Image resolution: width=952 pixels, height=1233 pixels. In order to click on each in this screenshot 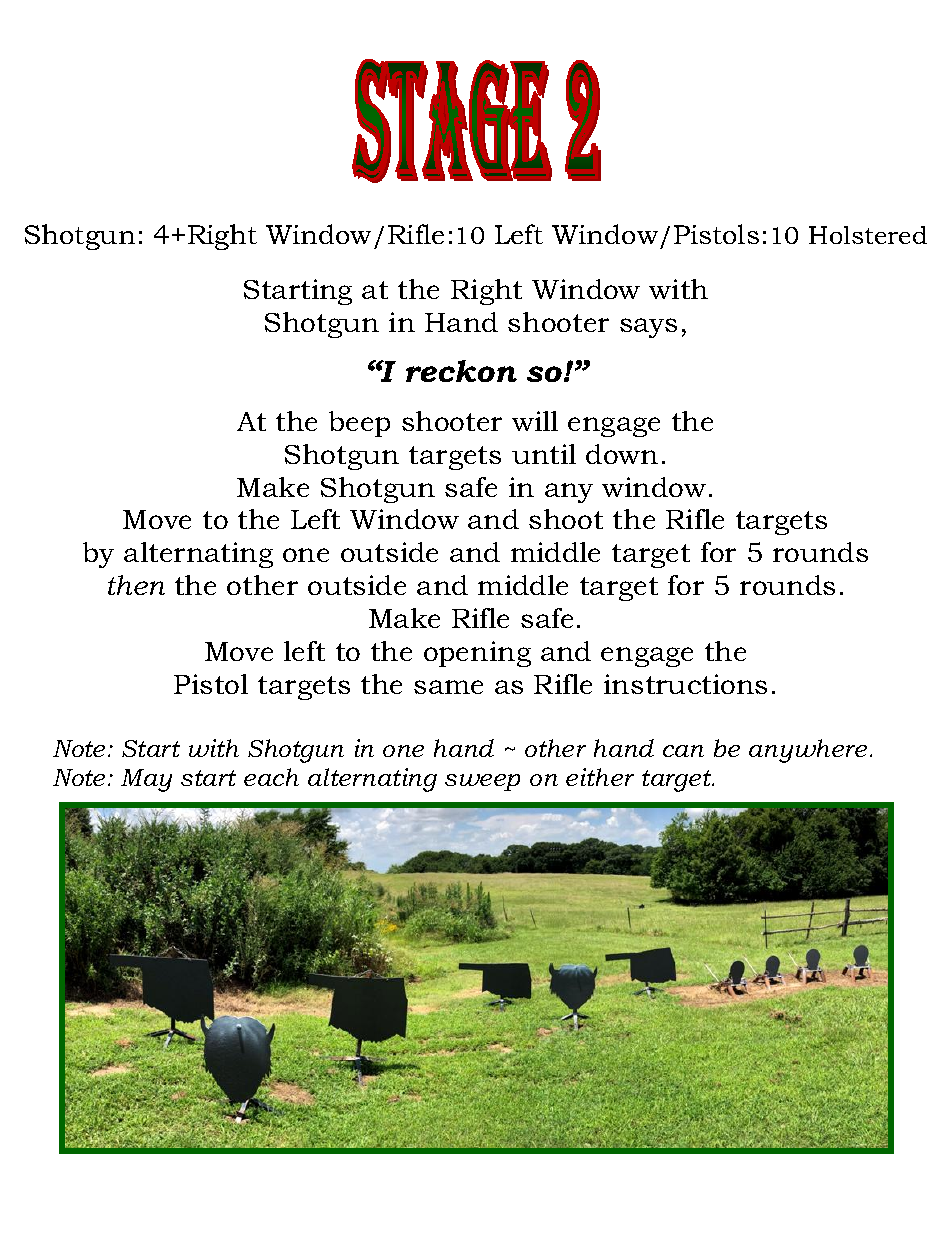, I will do `click(271, 777)`.
